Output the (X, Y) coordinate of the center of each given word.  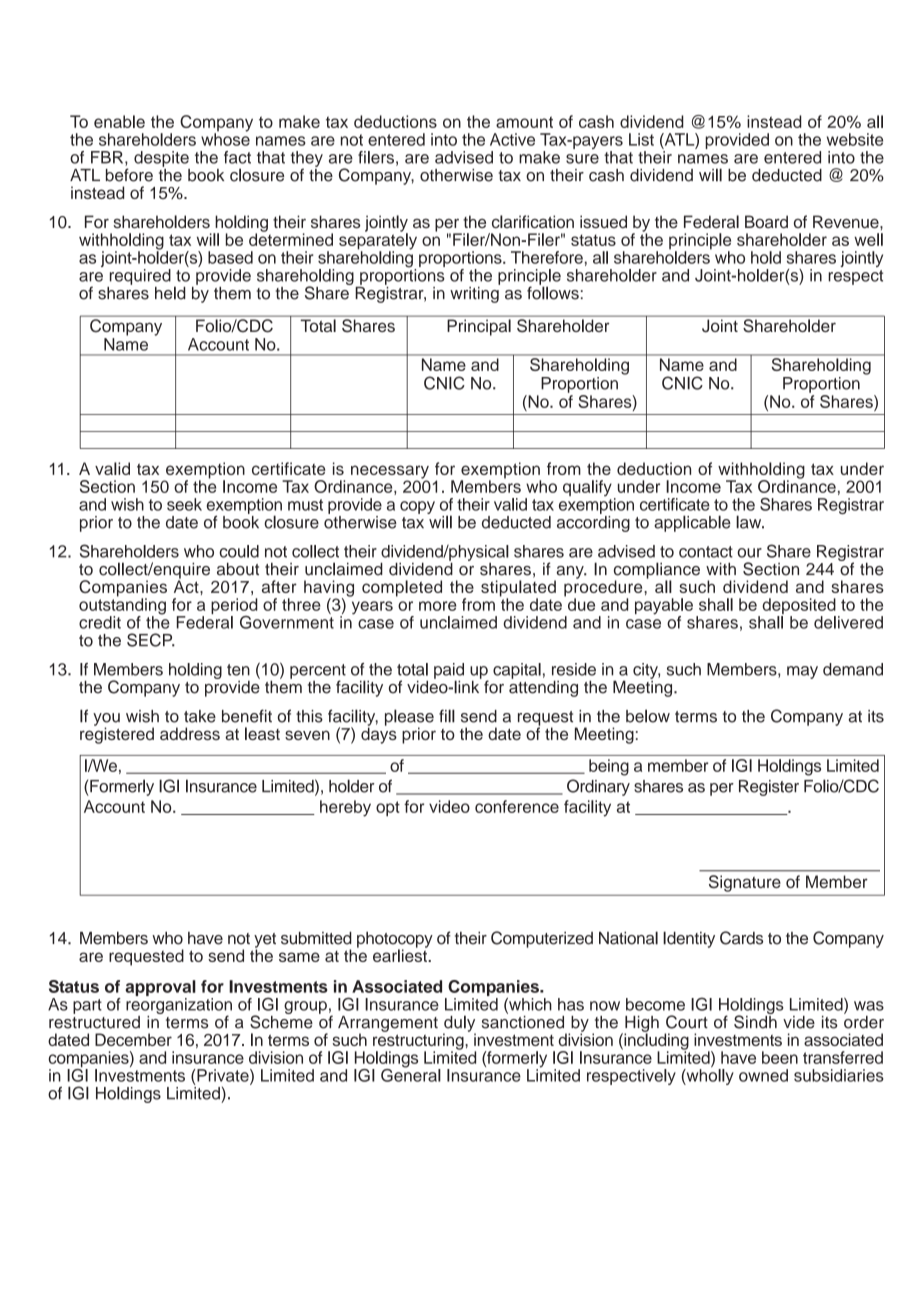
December (133, 1039)
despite (161, 159)
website (855, 139)
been (780, 1057)
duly (459, 1024)
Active (512, 139)
